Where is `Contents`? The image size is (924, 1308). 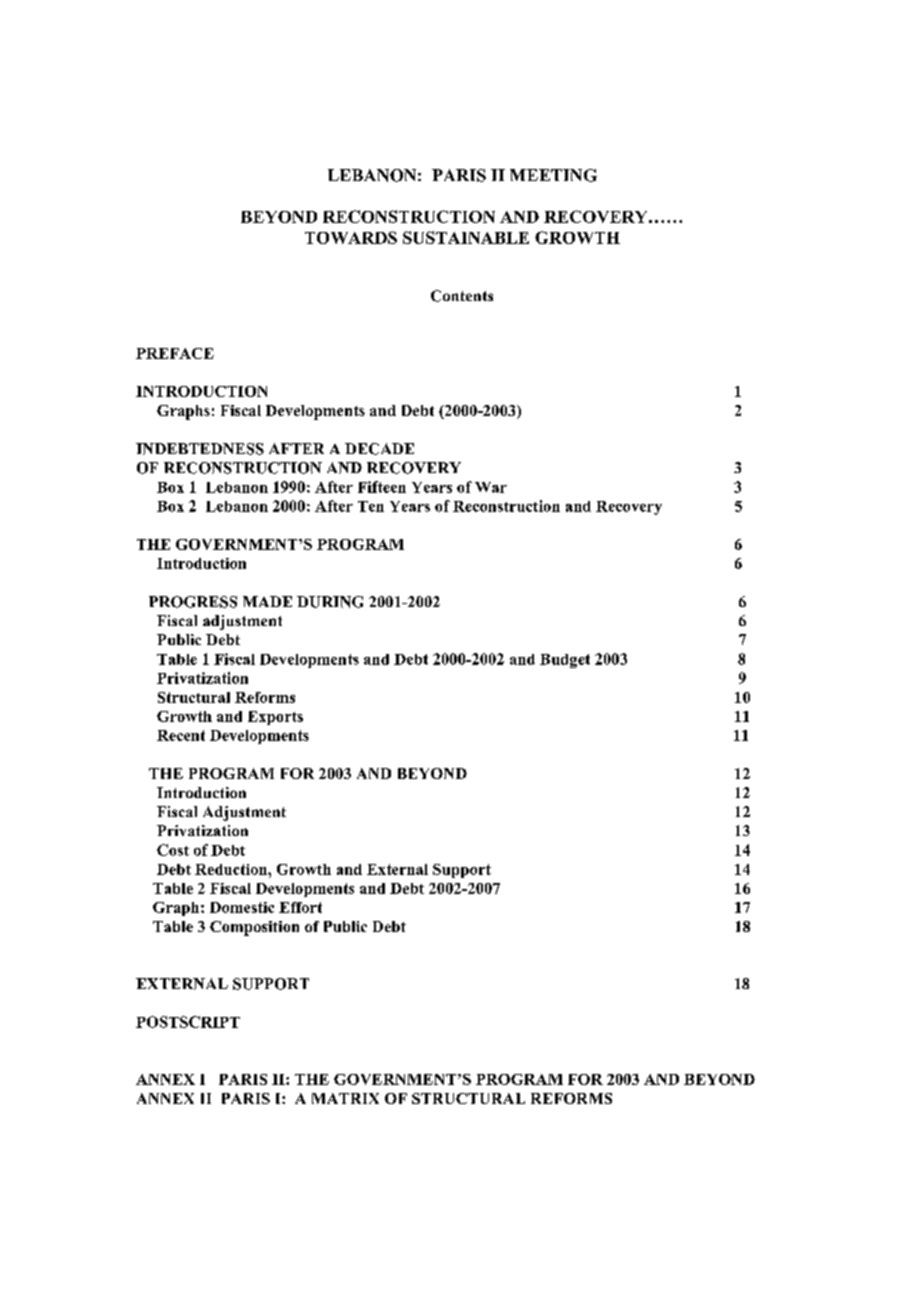 Contents is located at coordinates (462, 296).
